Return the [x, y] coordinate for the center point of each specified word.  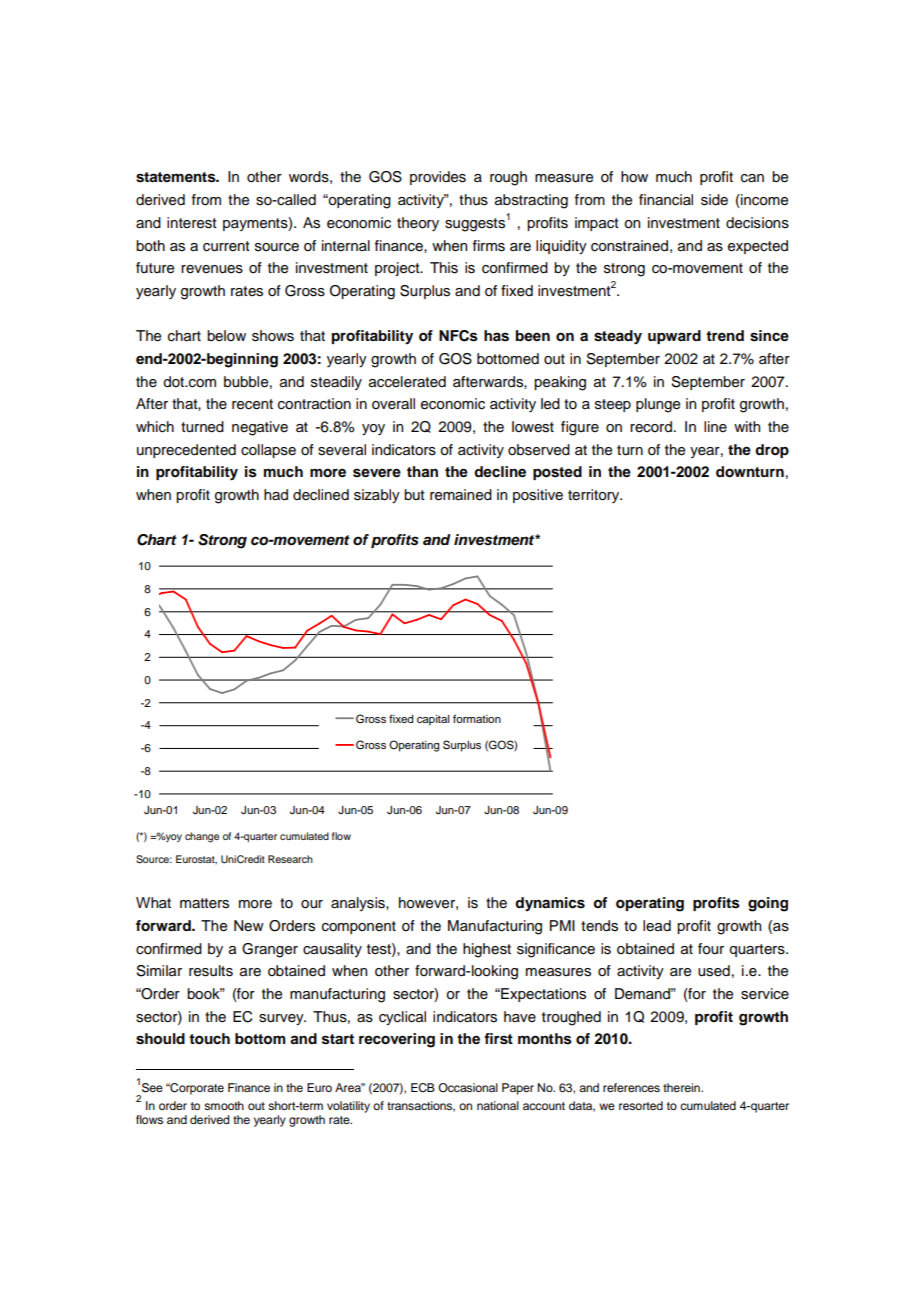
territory [595, 496]
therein [682, 1087]
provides [438, 178]
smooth [224, 1105]
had [276, 495]
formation [477, 718]
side [714, 200]
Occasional [468, 1088]
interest [192, 223]
